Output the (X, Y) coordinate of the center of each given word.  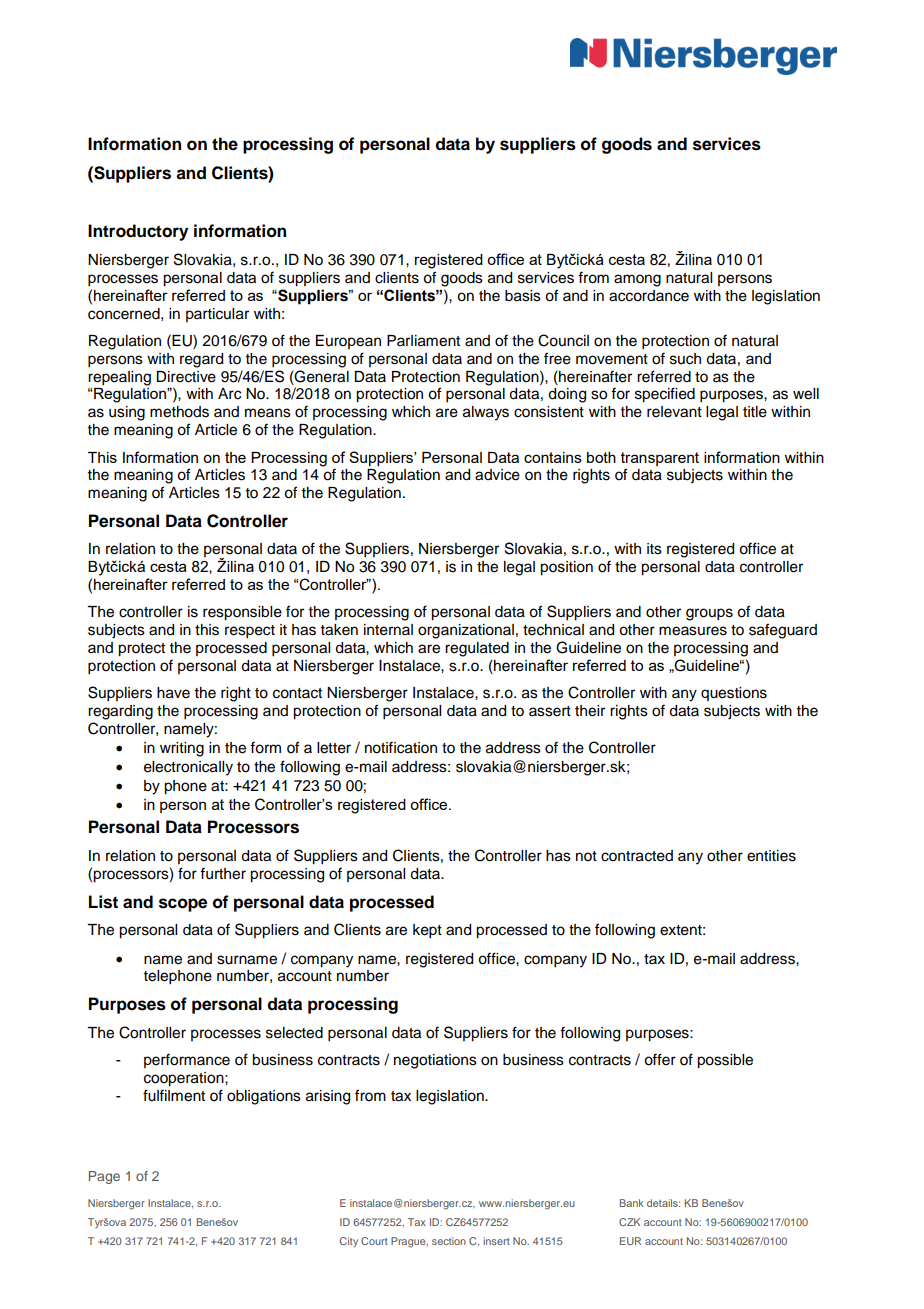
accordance (649, 296)
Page (104, 1177)
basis (523, 296)
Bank (632, 1203)
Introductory (138, 232)
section (449, 1241)
